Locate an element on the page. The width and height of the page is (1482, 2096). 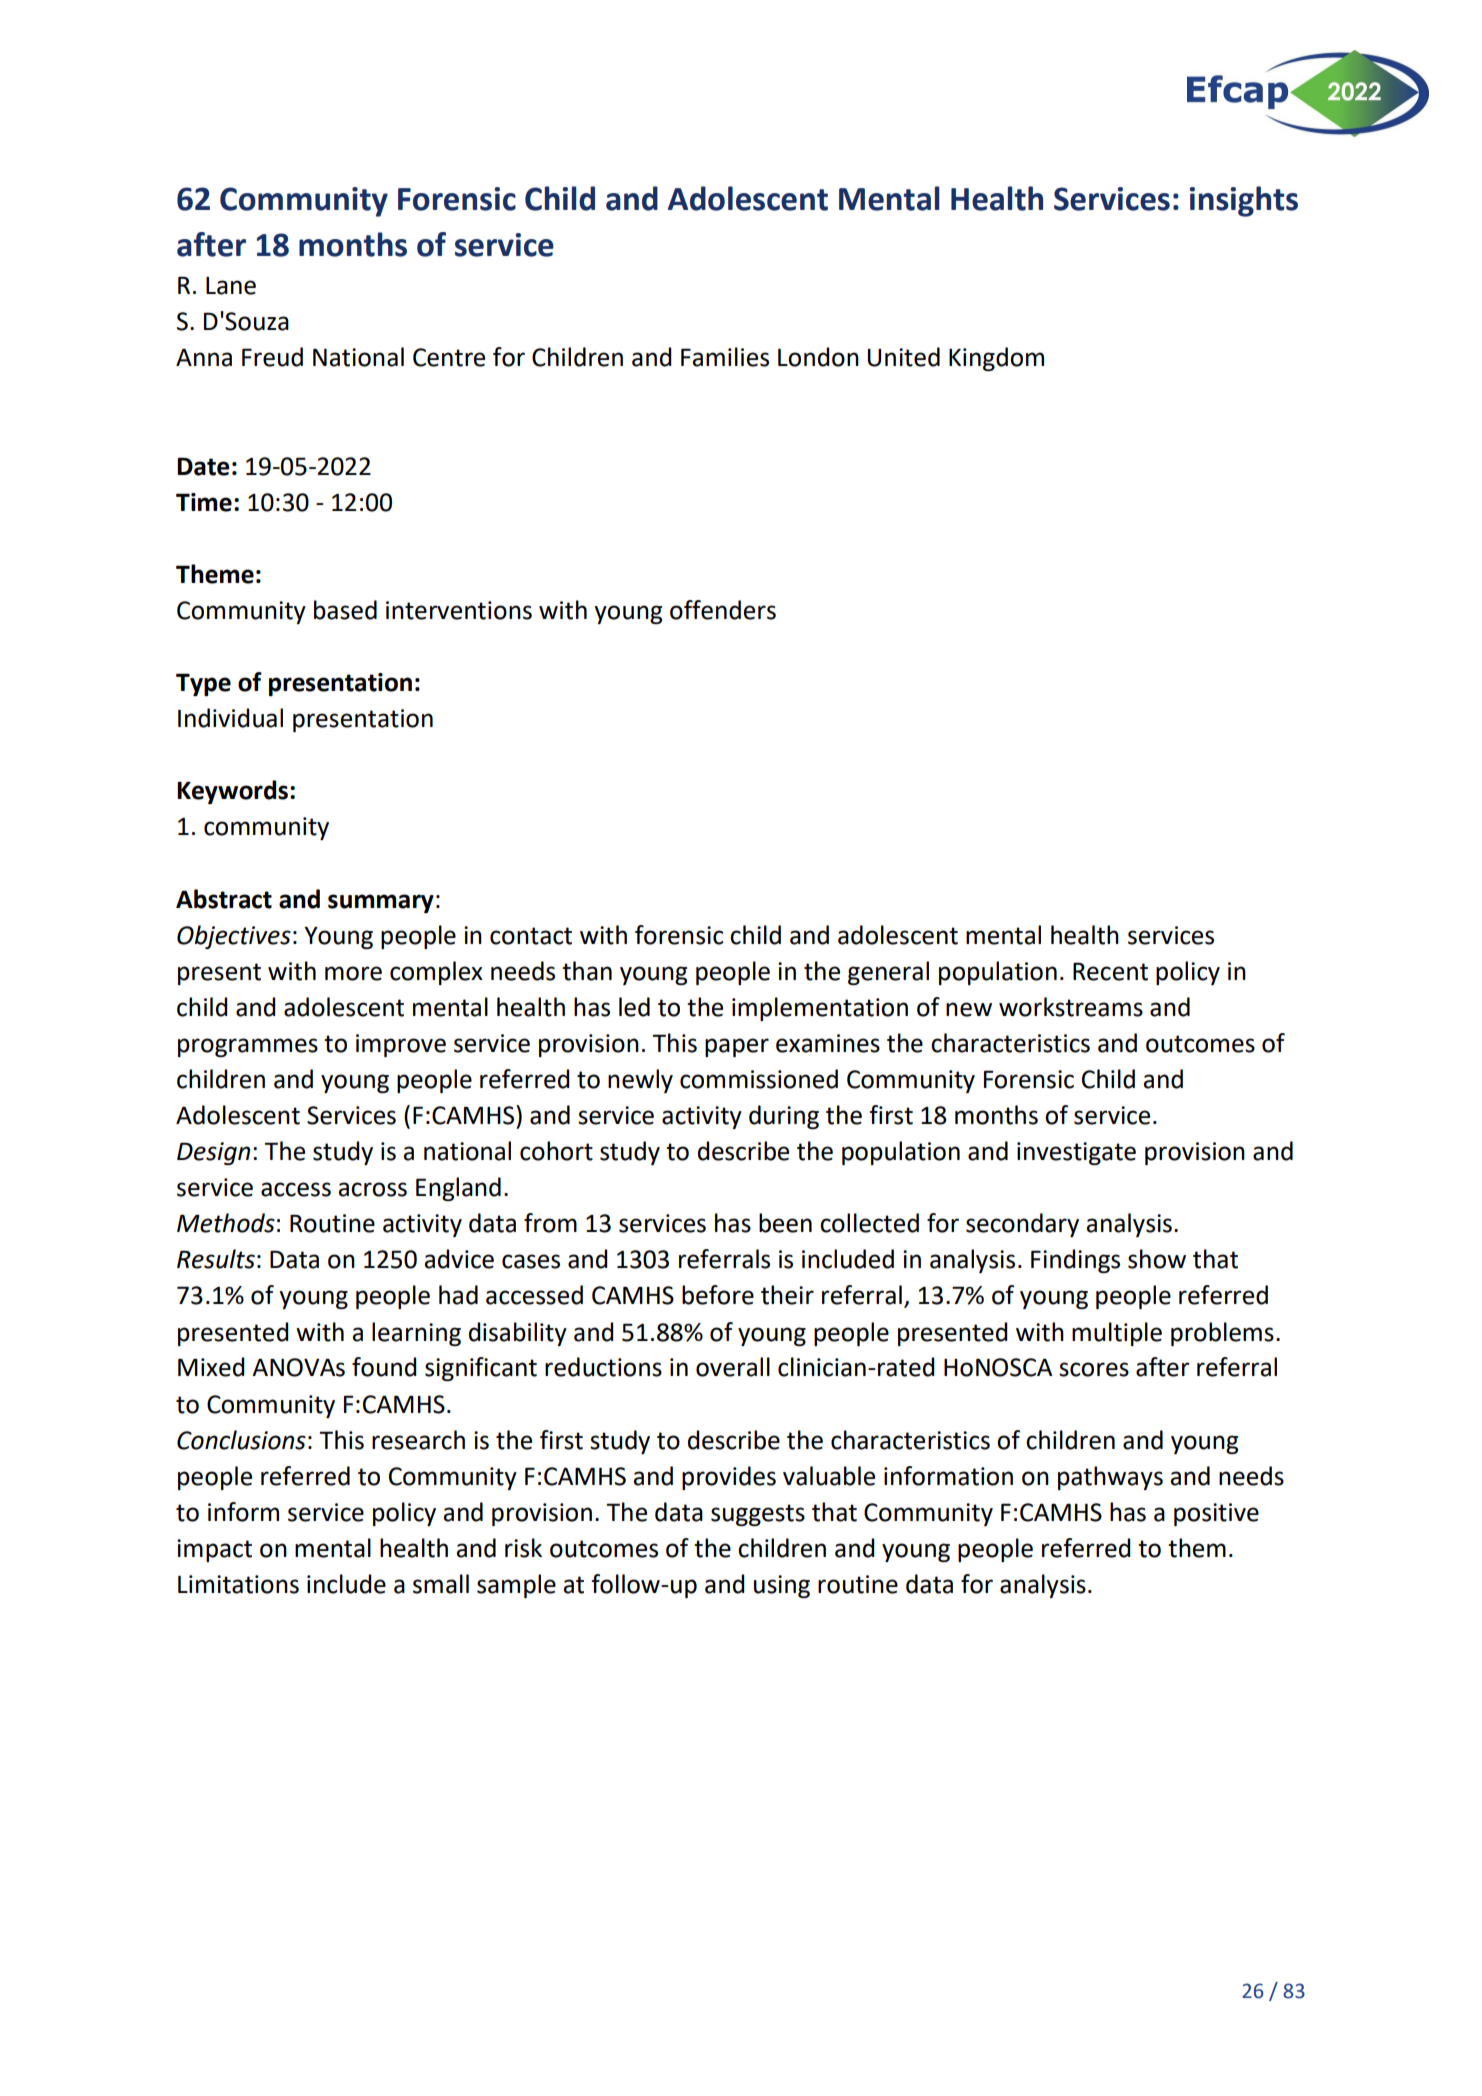
suggests is located at coordinates (758, 1515).
